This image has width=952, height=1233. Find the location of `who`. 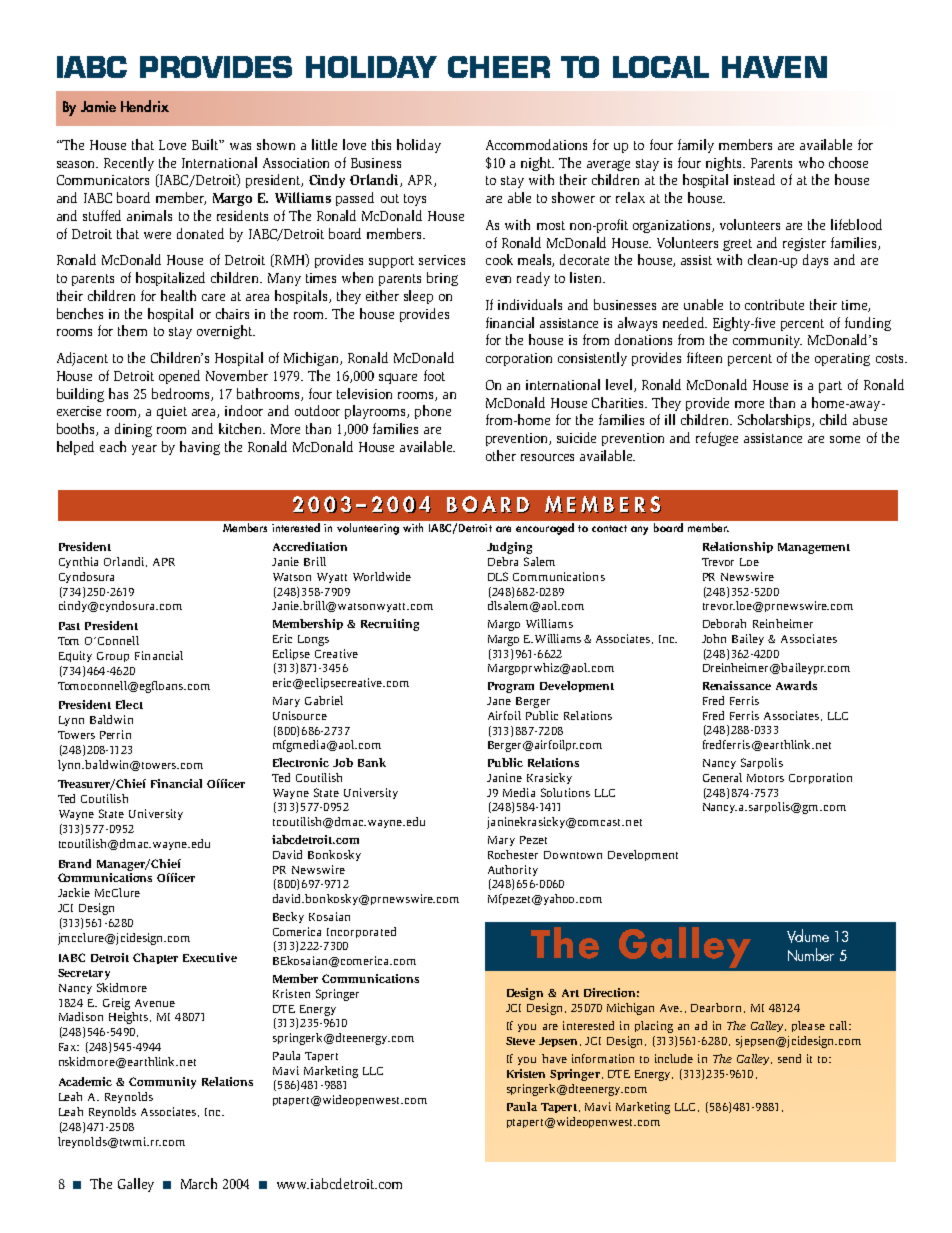

who is located at coordinates (811, 162).
